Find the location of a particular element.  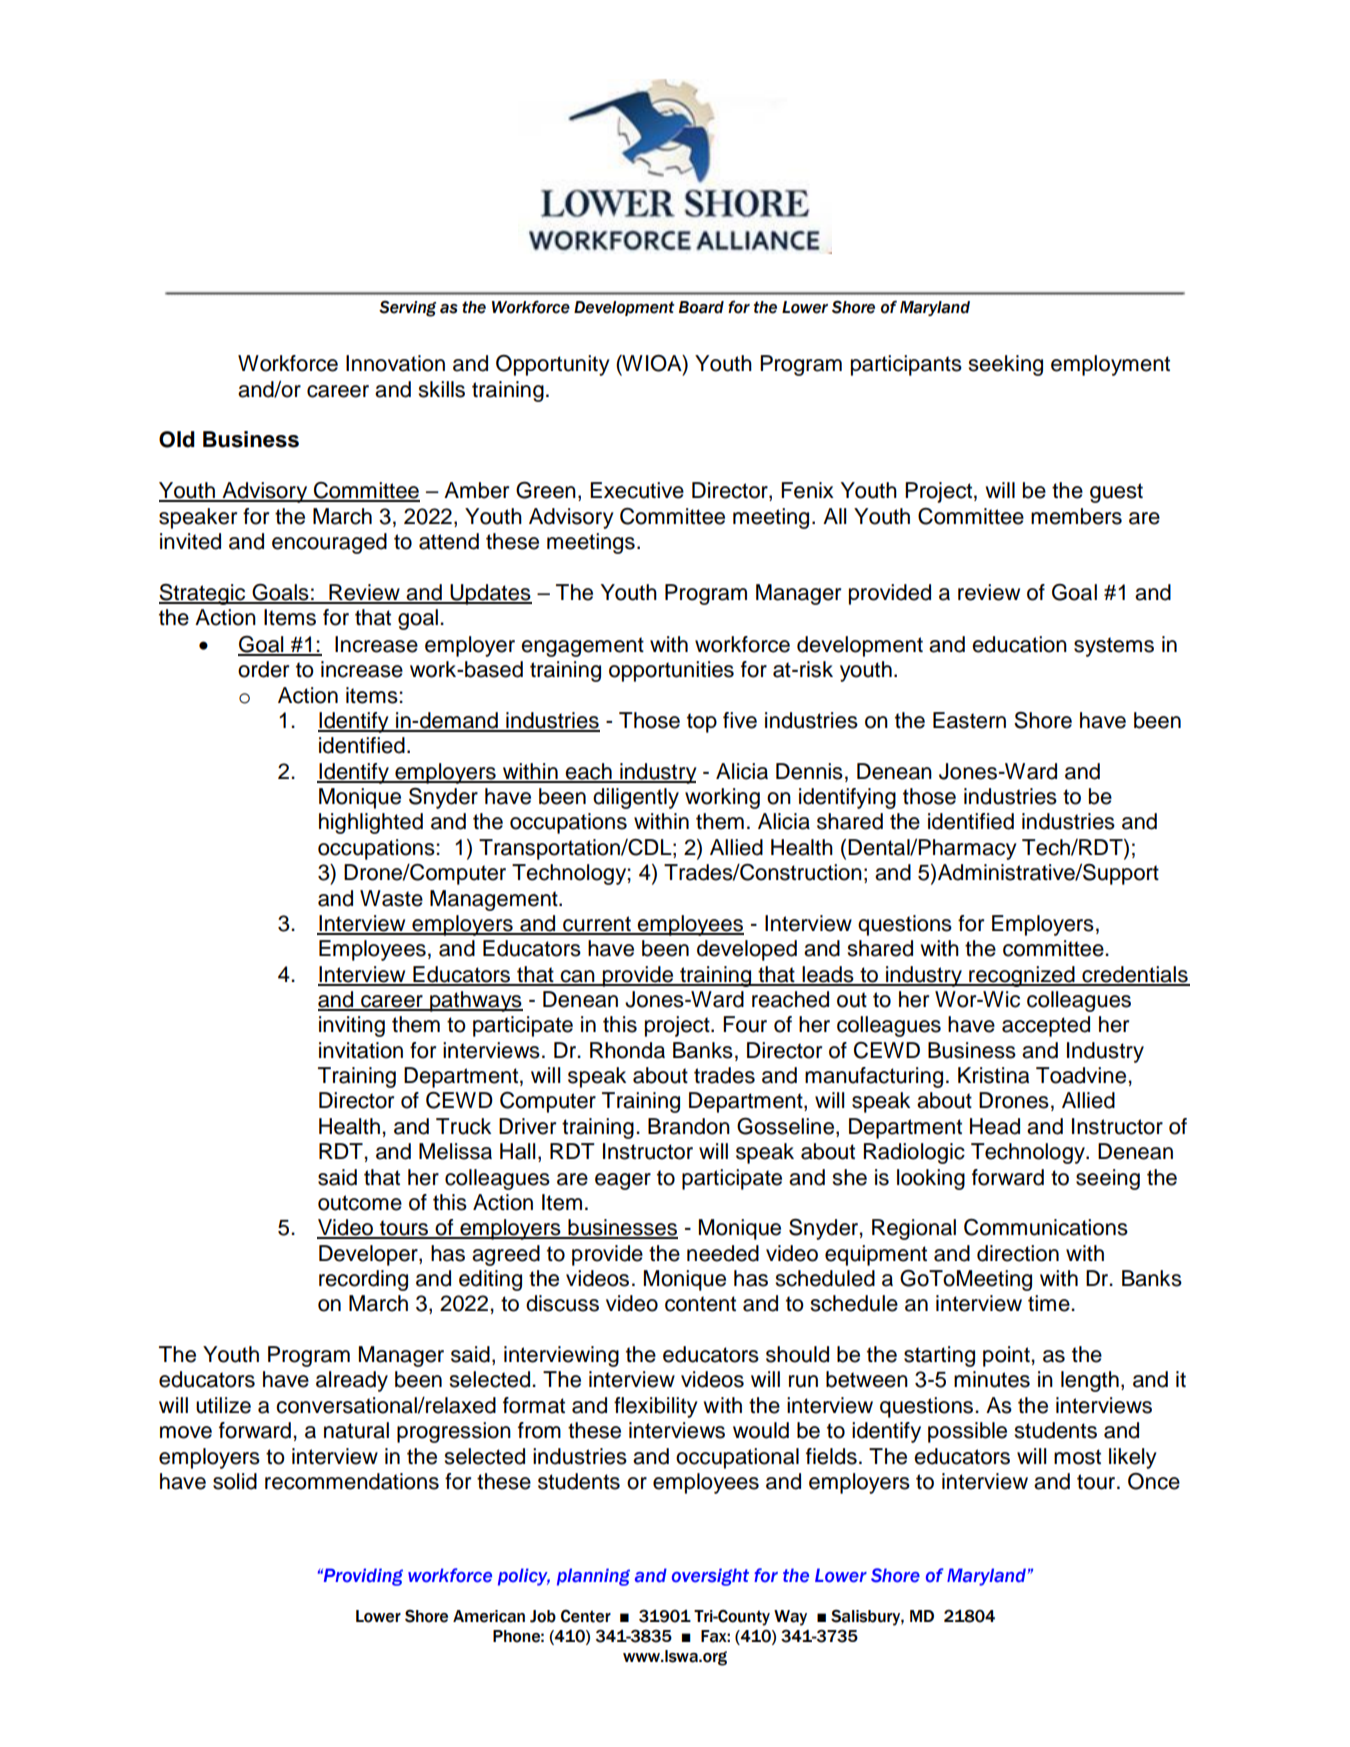

Innovation is located at coordinates (395, 363).
